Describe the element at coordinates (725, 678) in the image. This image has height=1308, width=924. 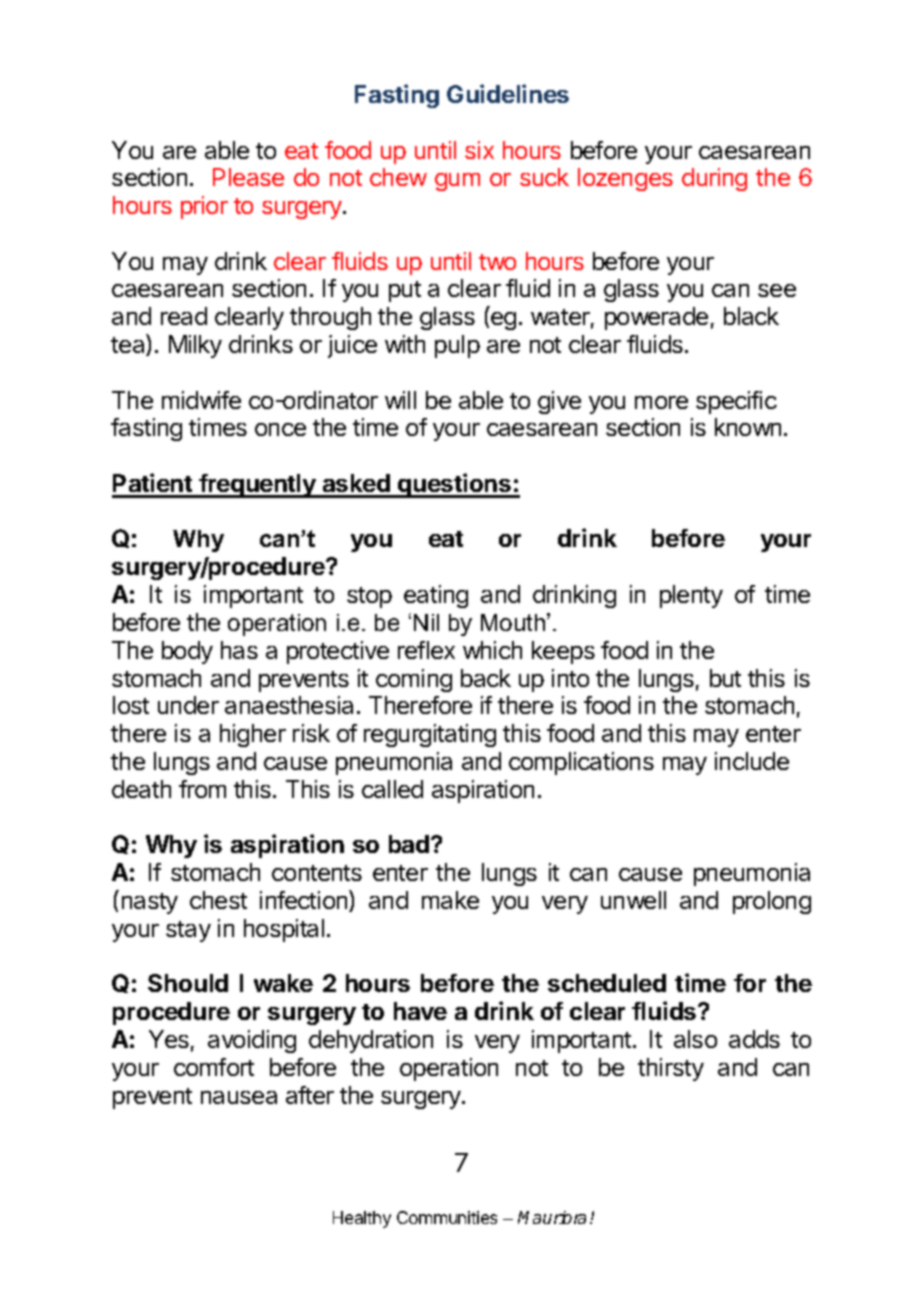
I see `but` at that location.
